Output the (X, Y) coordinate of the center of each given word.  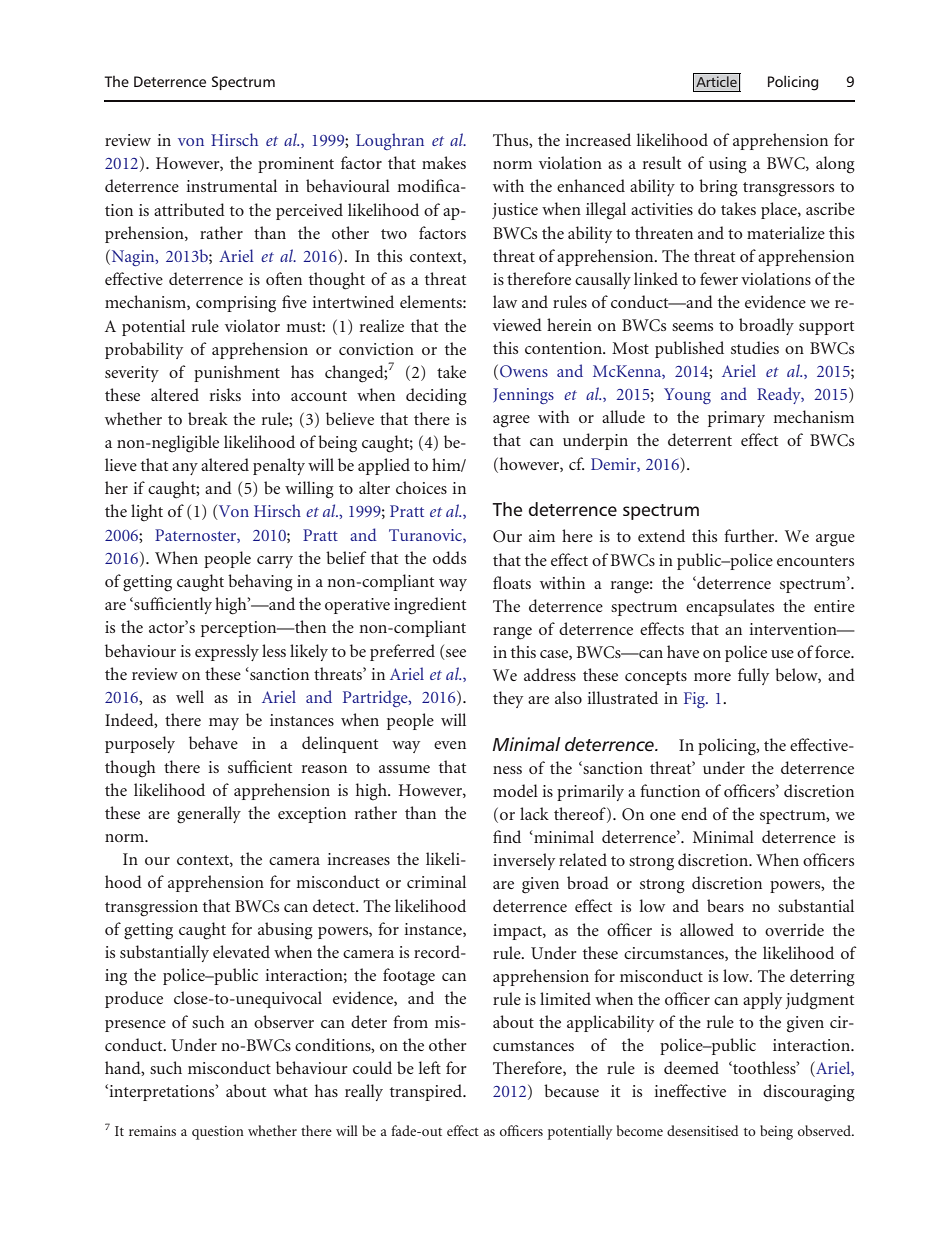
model (515, 790)
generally (209, 815)
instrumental (231, 185)
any (185, 469)
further (750, 535)
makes (444, 162)
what (290, 1090)
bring (718, 188)
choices (421, 487)
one (663, 816)
